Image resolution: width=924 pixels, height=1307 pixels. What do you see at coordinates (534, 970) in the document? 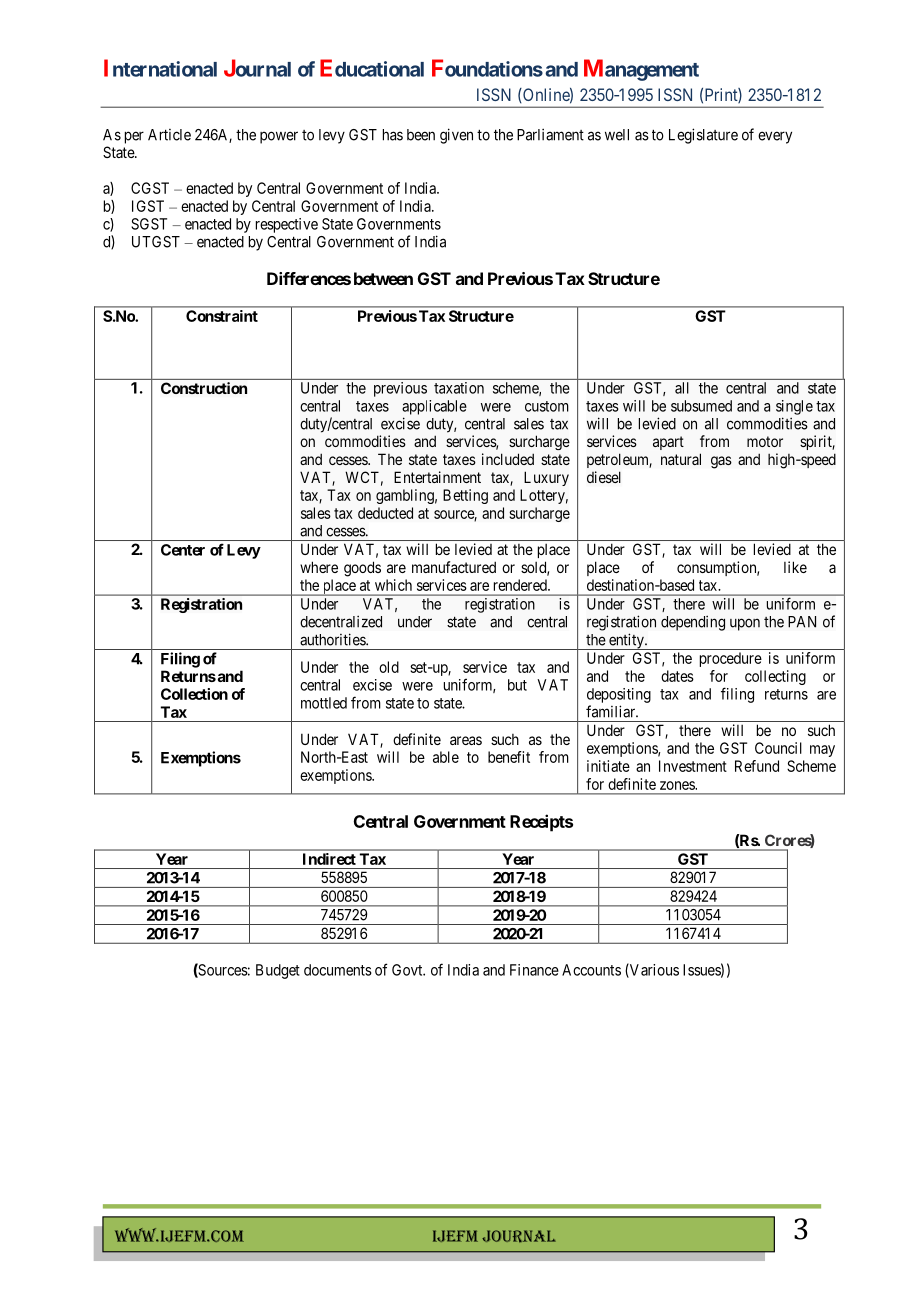
I see `Finance` at bounding box center [534, 970].
